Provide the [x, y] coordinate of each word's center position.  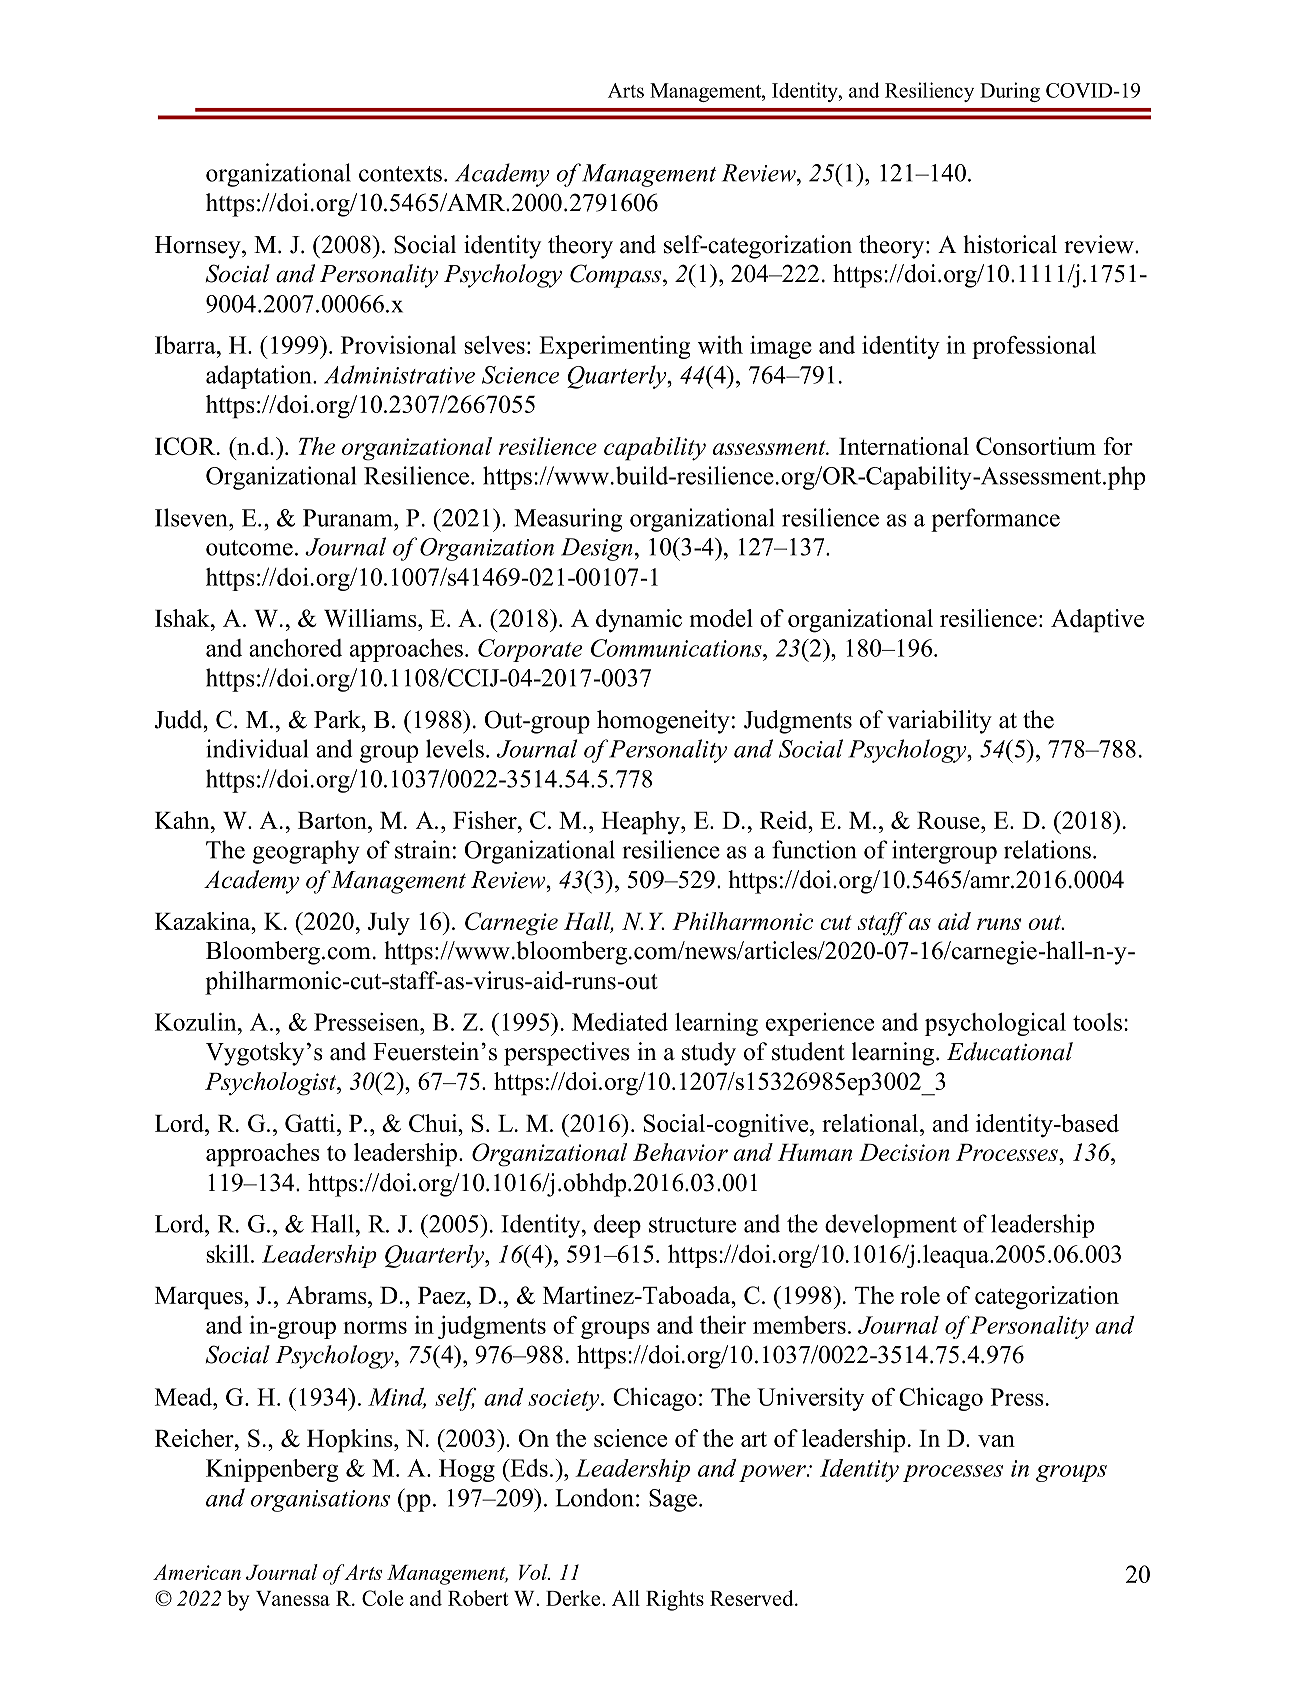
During [1010, 92]
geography [306, 852]
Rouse [949, 820]
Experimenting [614, 347]
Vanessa [293, 1598]
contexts [400, 174]
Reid [785, 820]
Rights [675, 1600]
